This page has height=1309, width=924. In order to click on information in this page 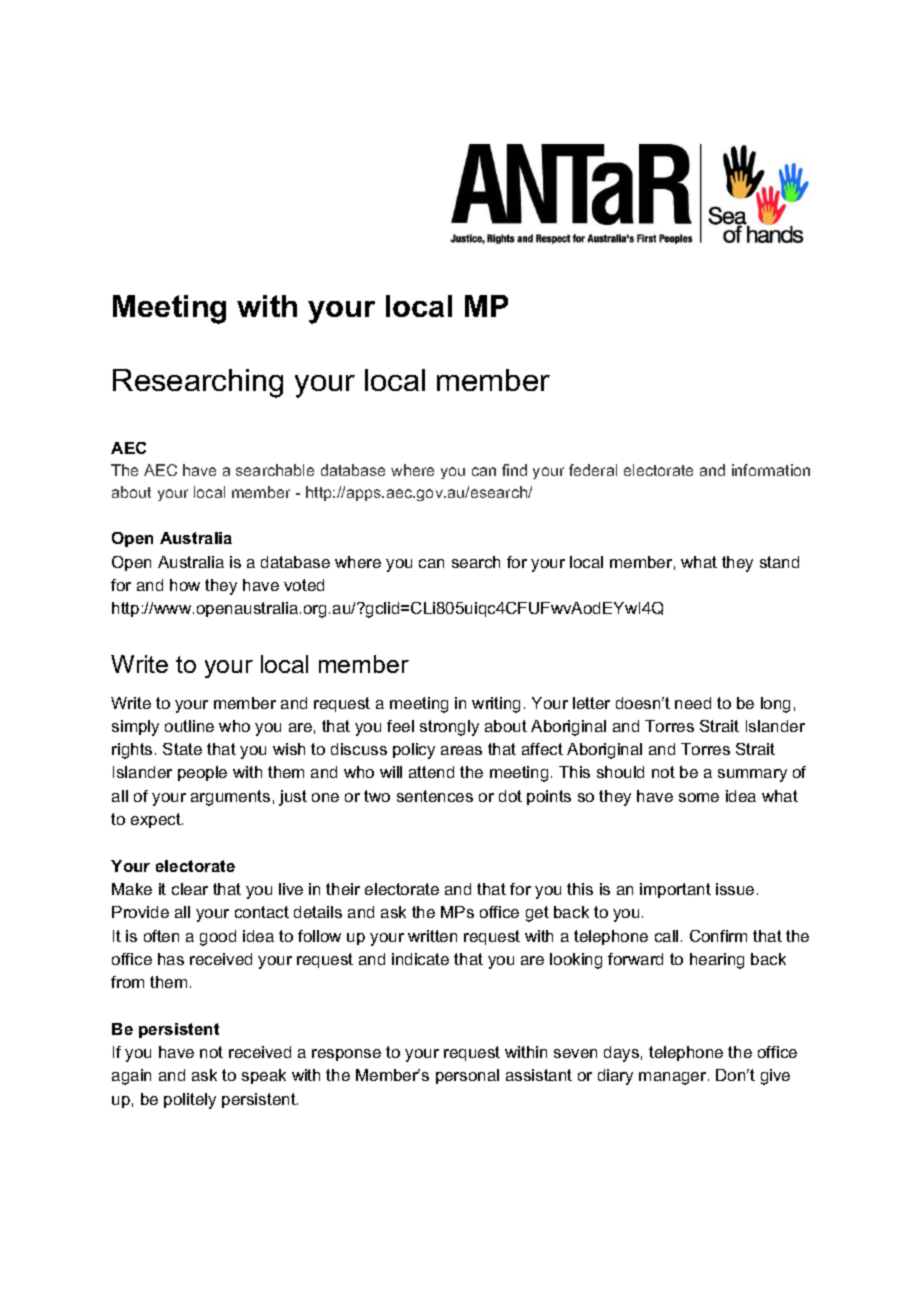, I will do `click(771, 470)`.
